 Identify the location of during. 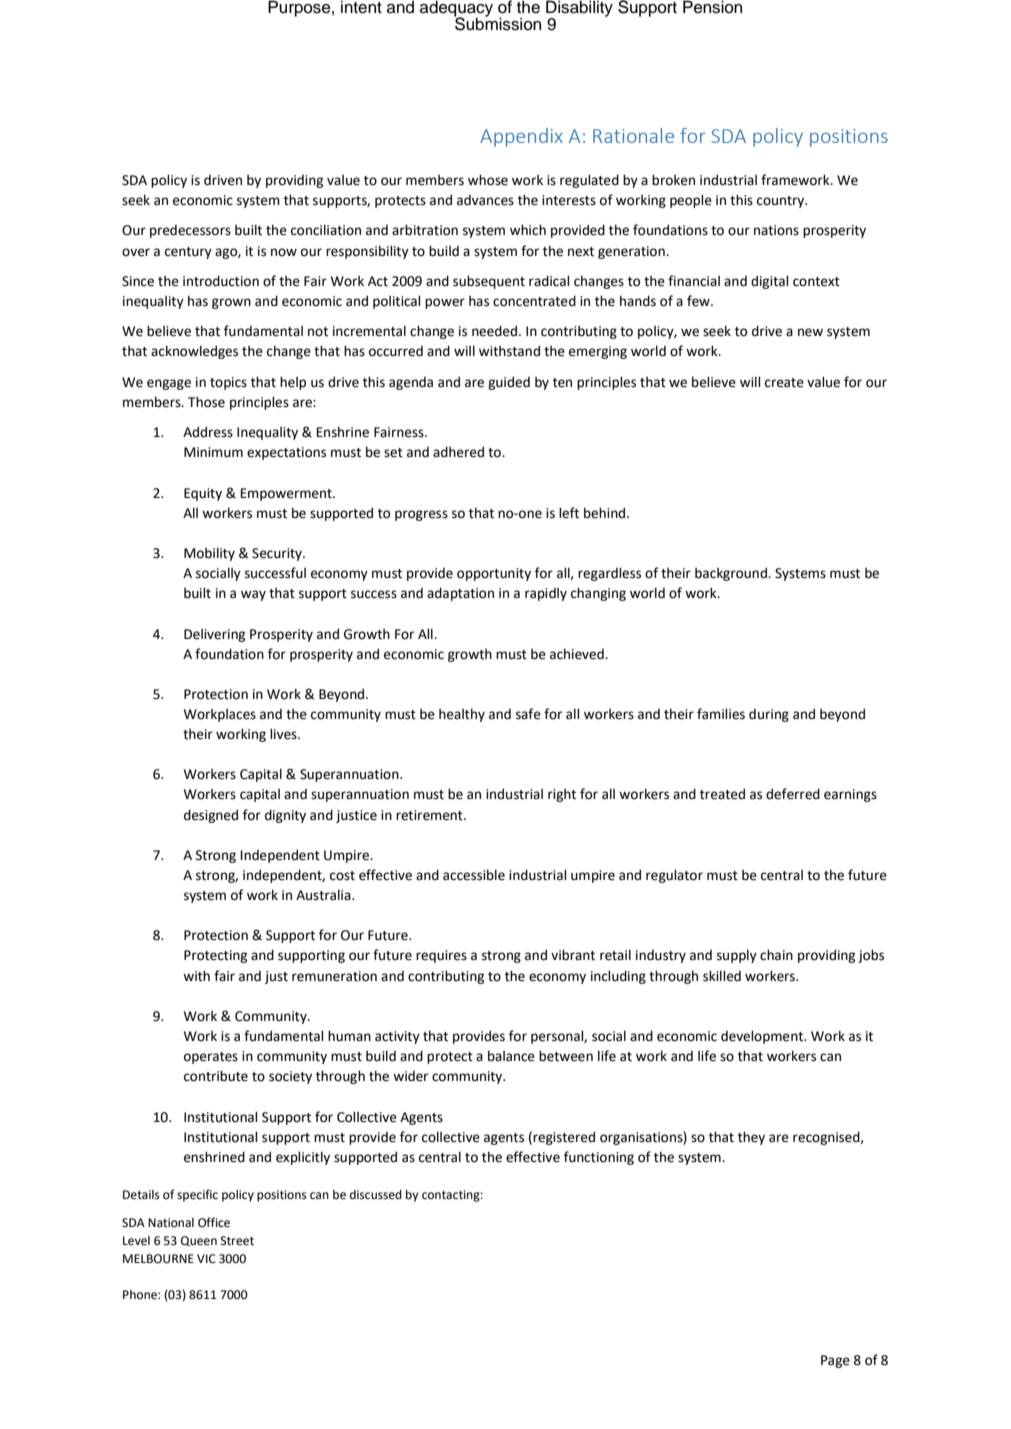
(769, 715).
